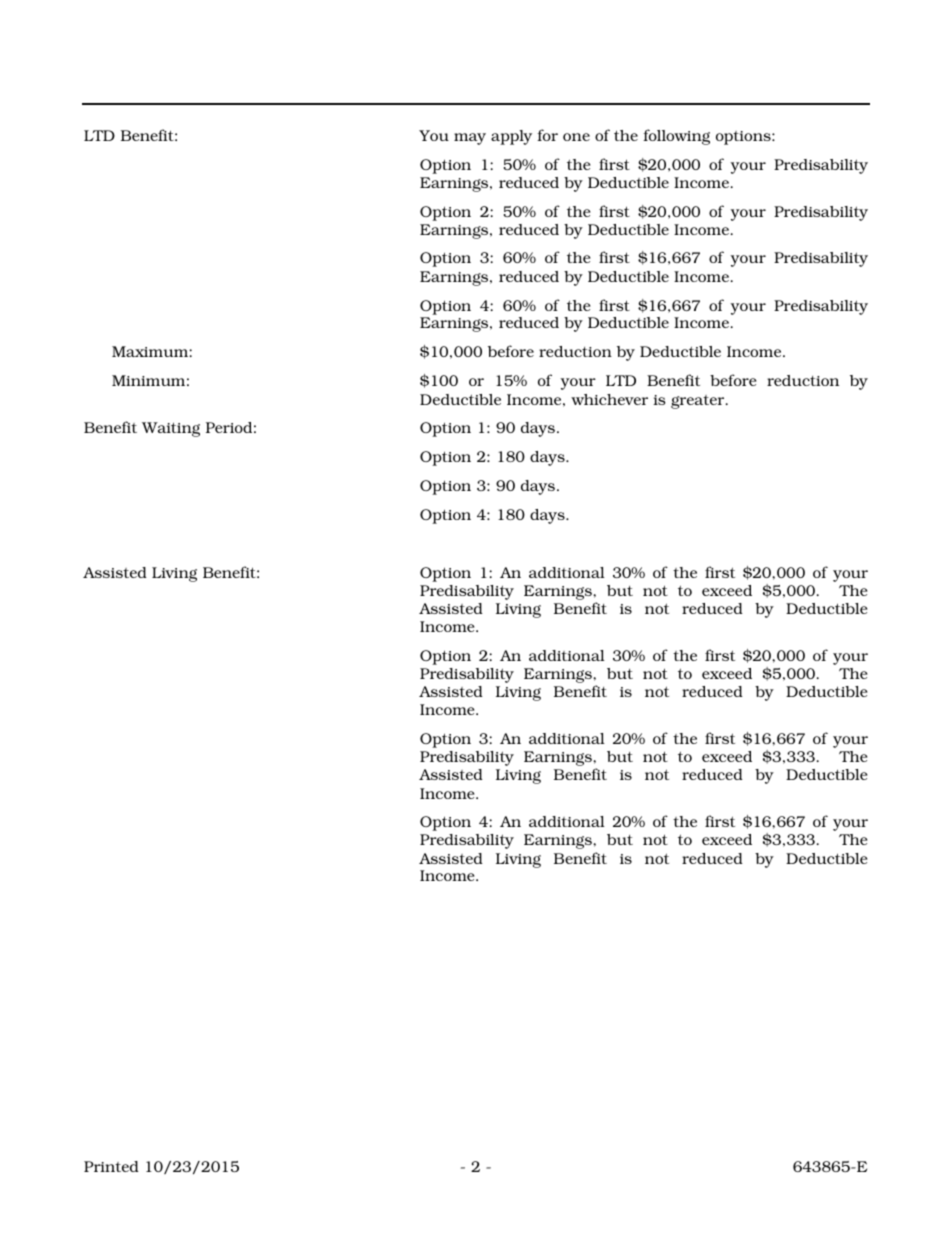 Image resolution: width=952 pixels, height=1233 pixels. Describe the element at coordinates (171, 429) in the page. I see `Waiting` at that location.
